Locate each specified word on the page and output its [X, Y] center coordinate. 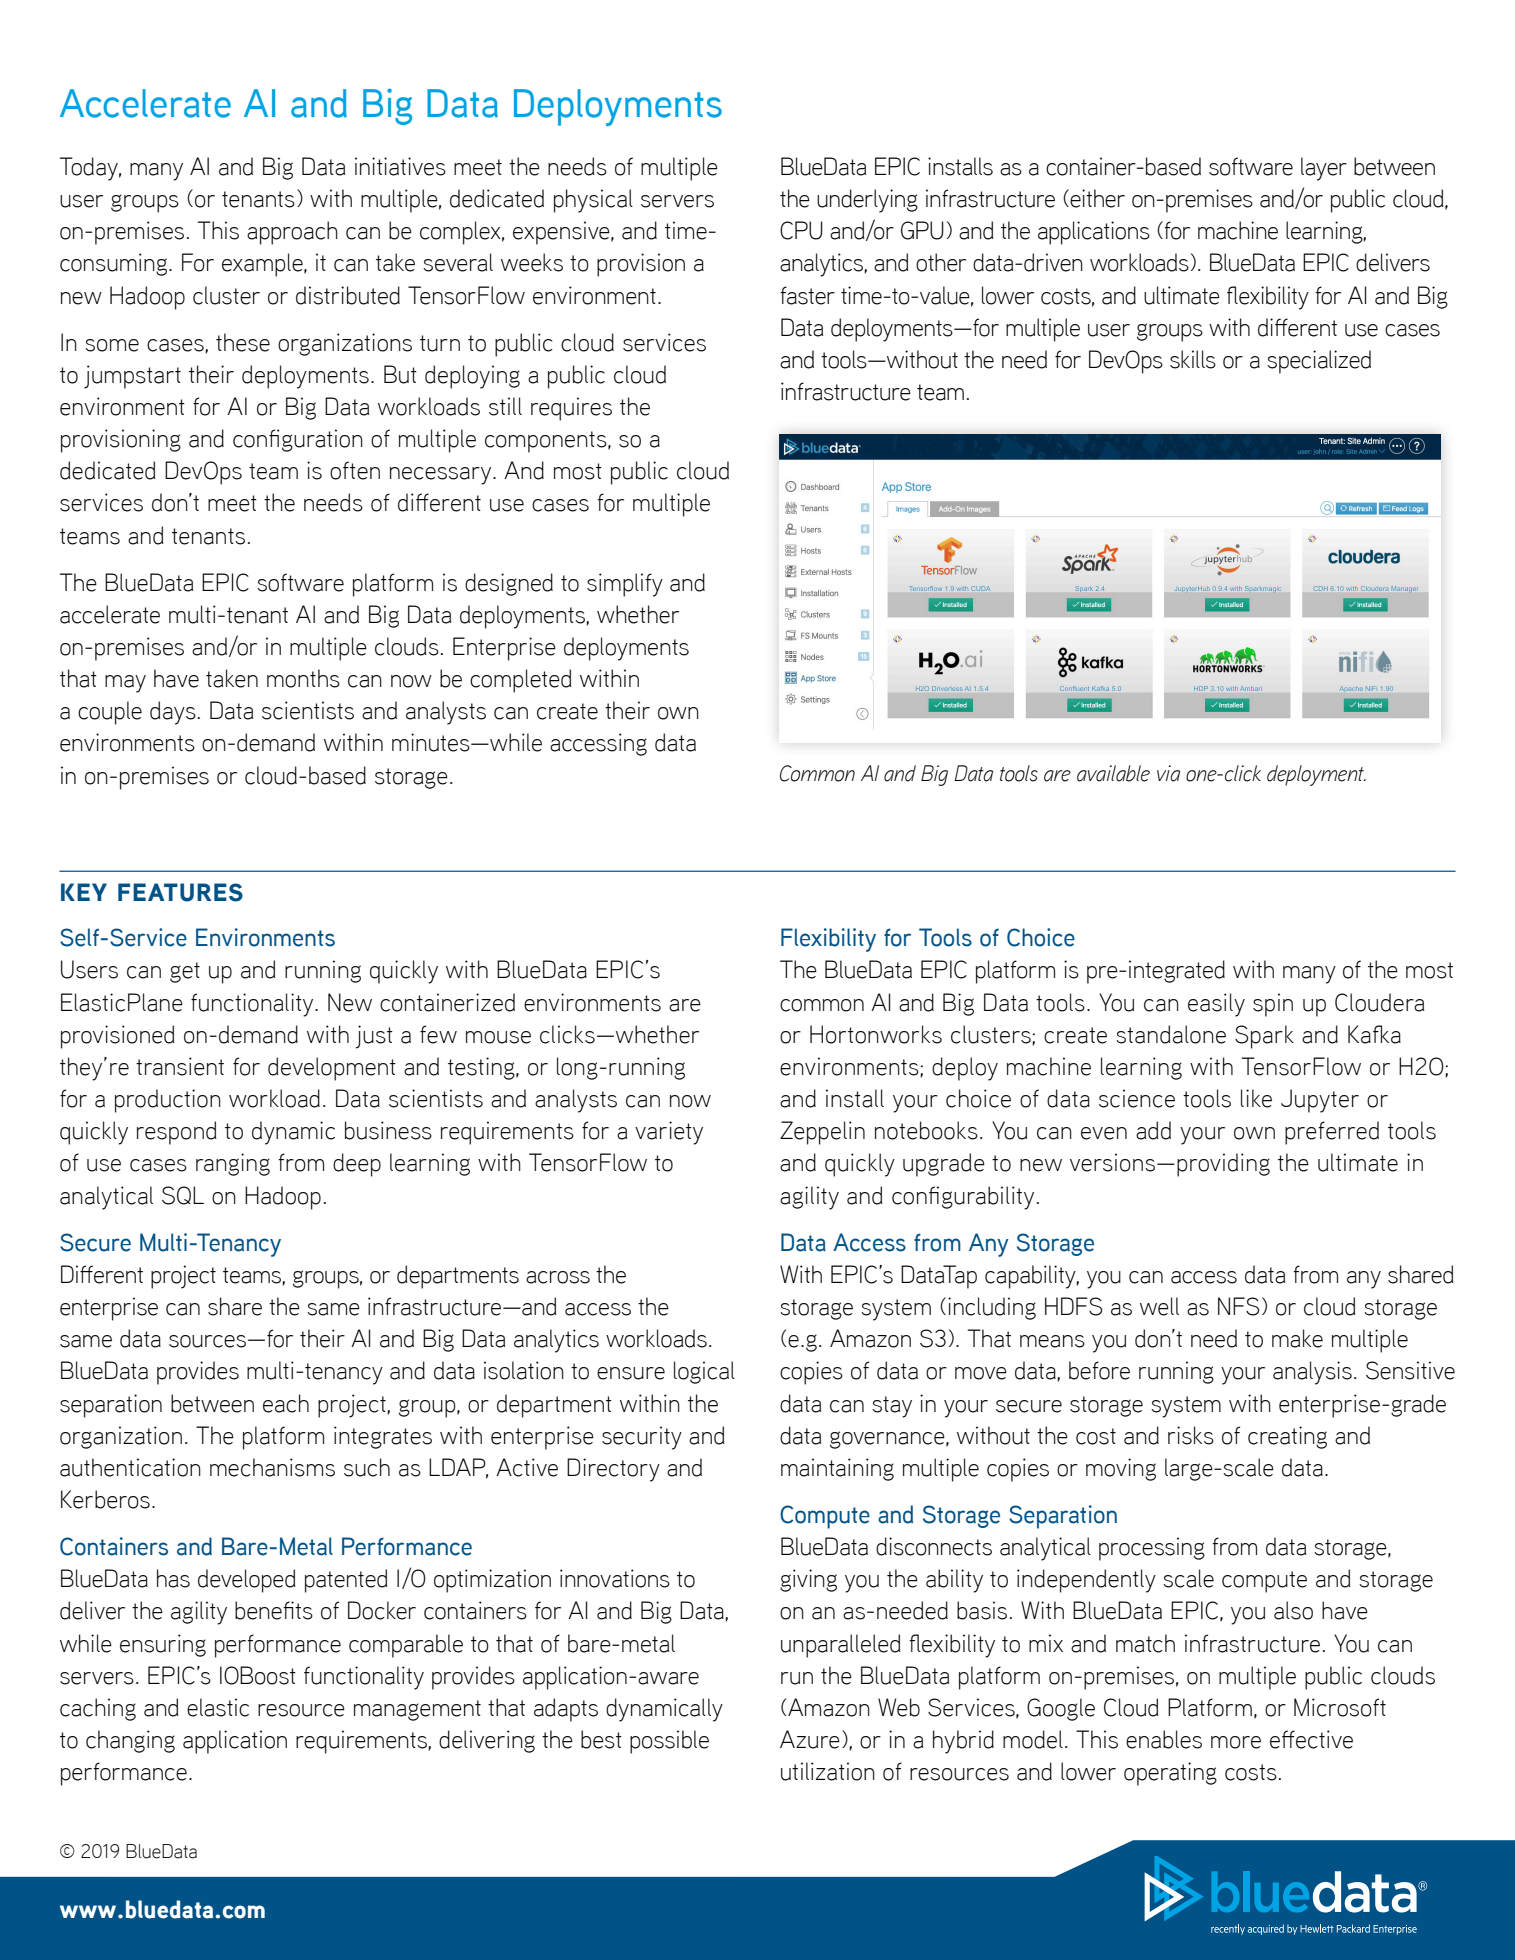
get [185, 972]
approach [292, 233]
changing [130, 1741]
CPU [801, 230]
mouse [498, 1037]
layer [1324, 169]
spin [1273, 1005]
